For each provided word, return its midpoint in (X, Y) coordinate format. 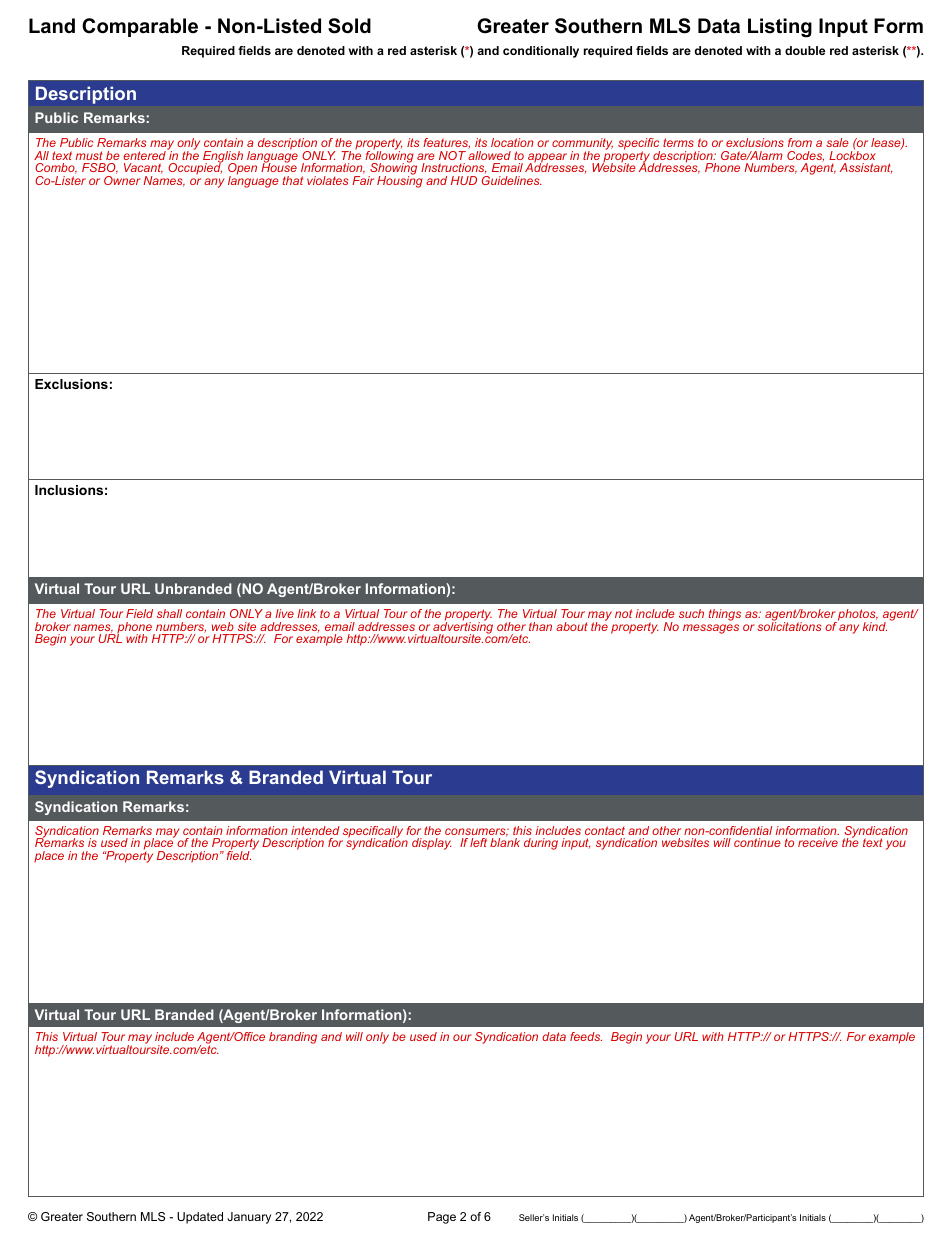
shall (169, 613)
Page (442, 1218)
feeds (586, 1036)
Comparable (140, 27)
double (805, 50)
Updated (200, 1218)
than (540, 626)
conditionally (541, 52)
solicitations (789, 625)
